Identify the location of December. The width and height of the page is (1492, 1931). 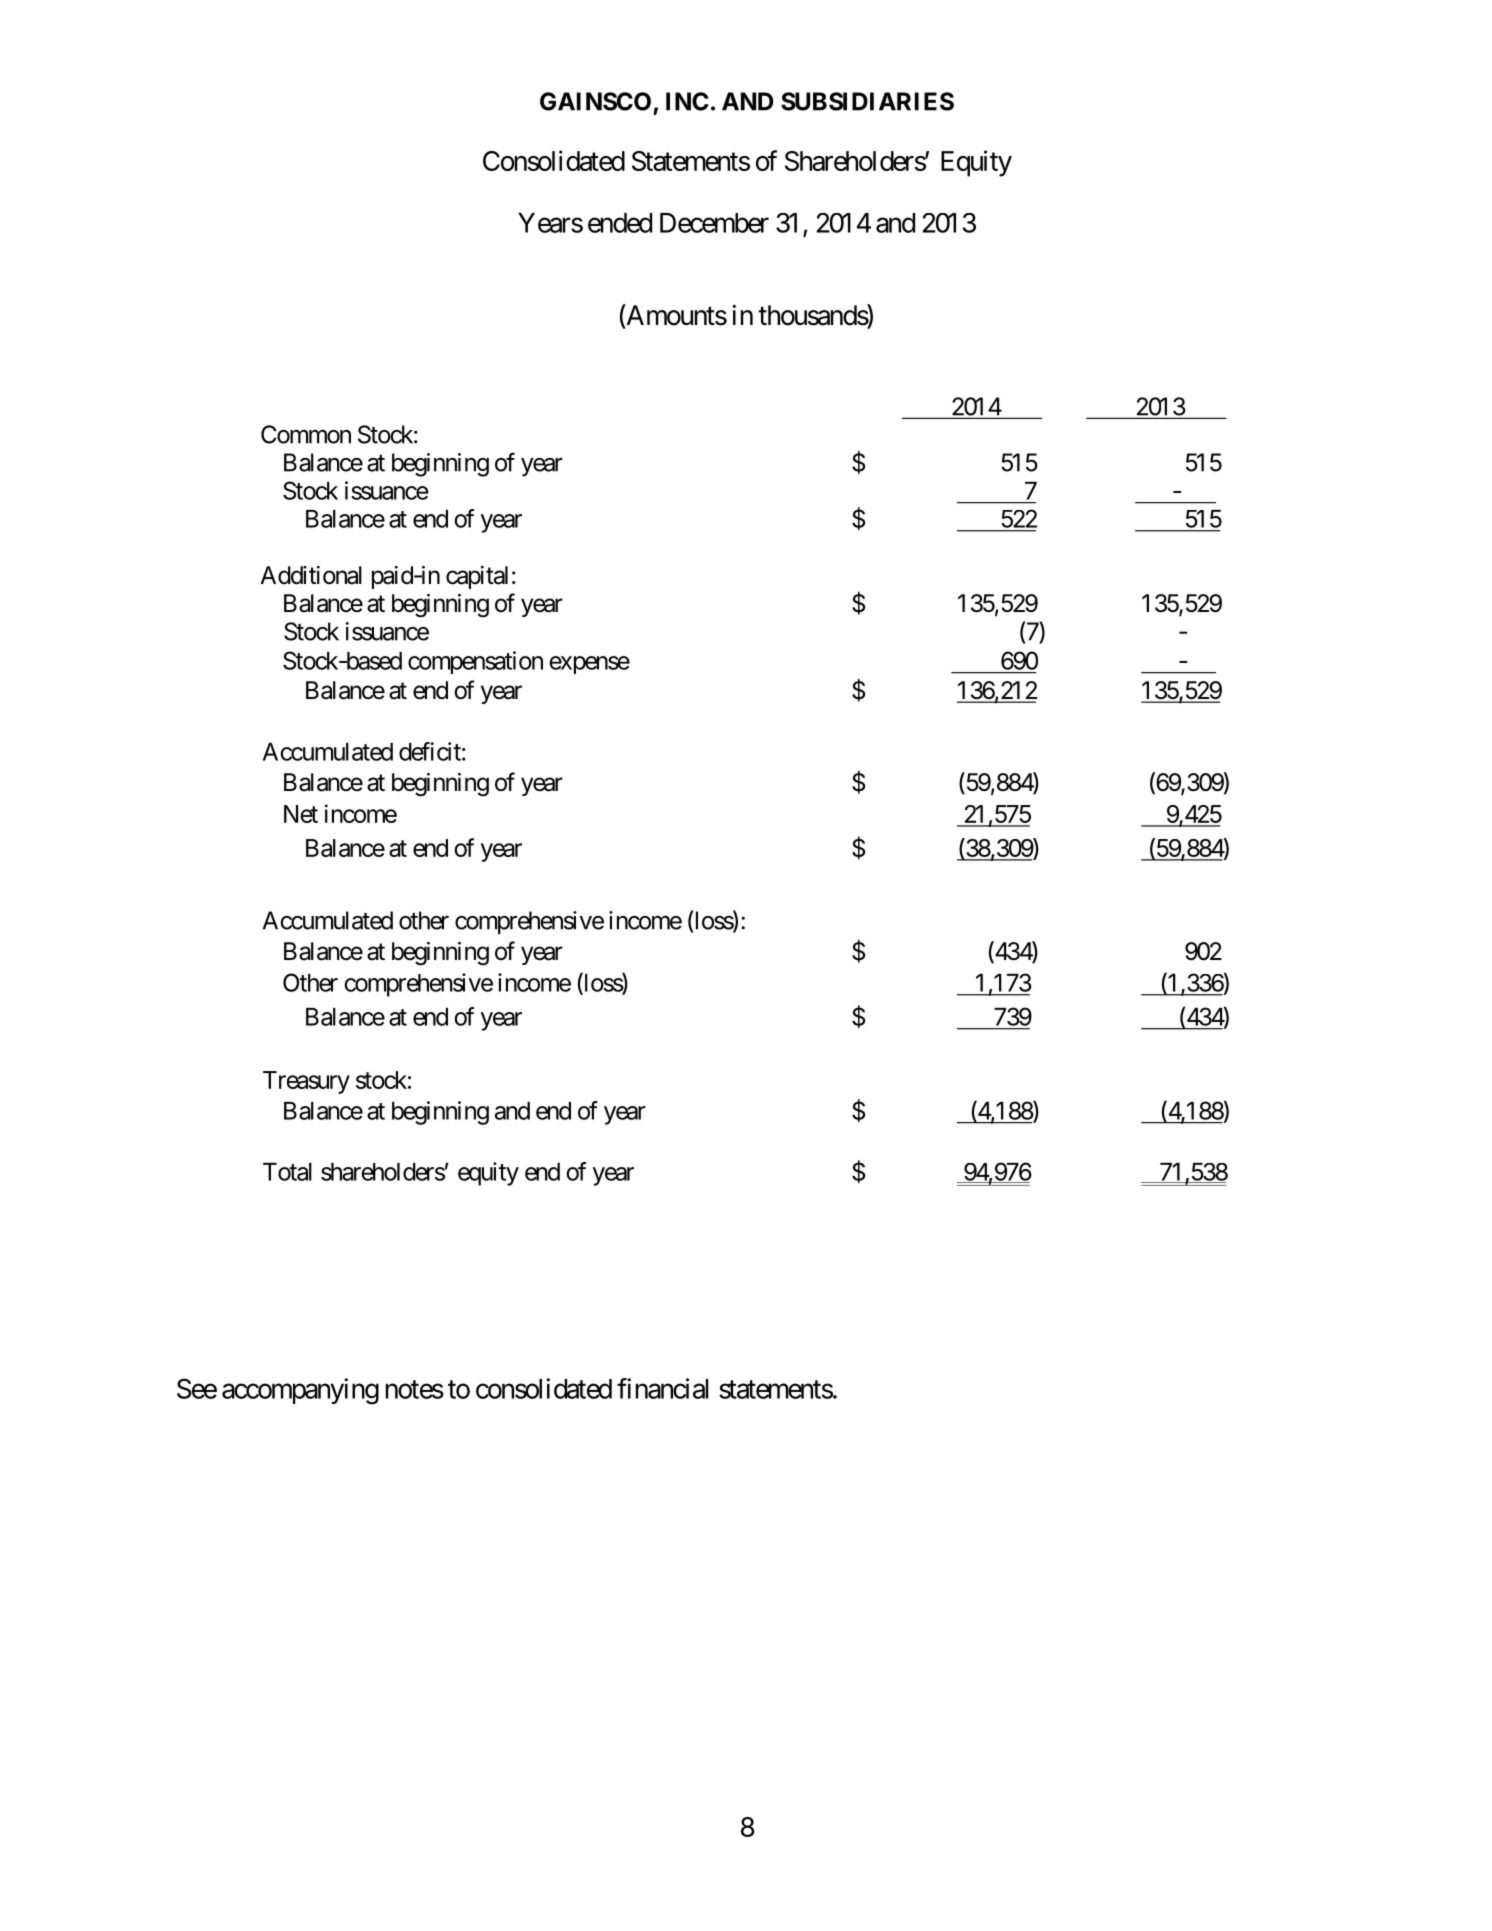
(714, 223).
